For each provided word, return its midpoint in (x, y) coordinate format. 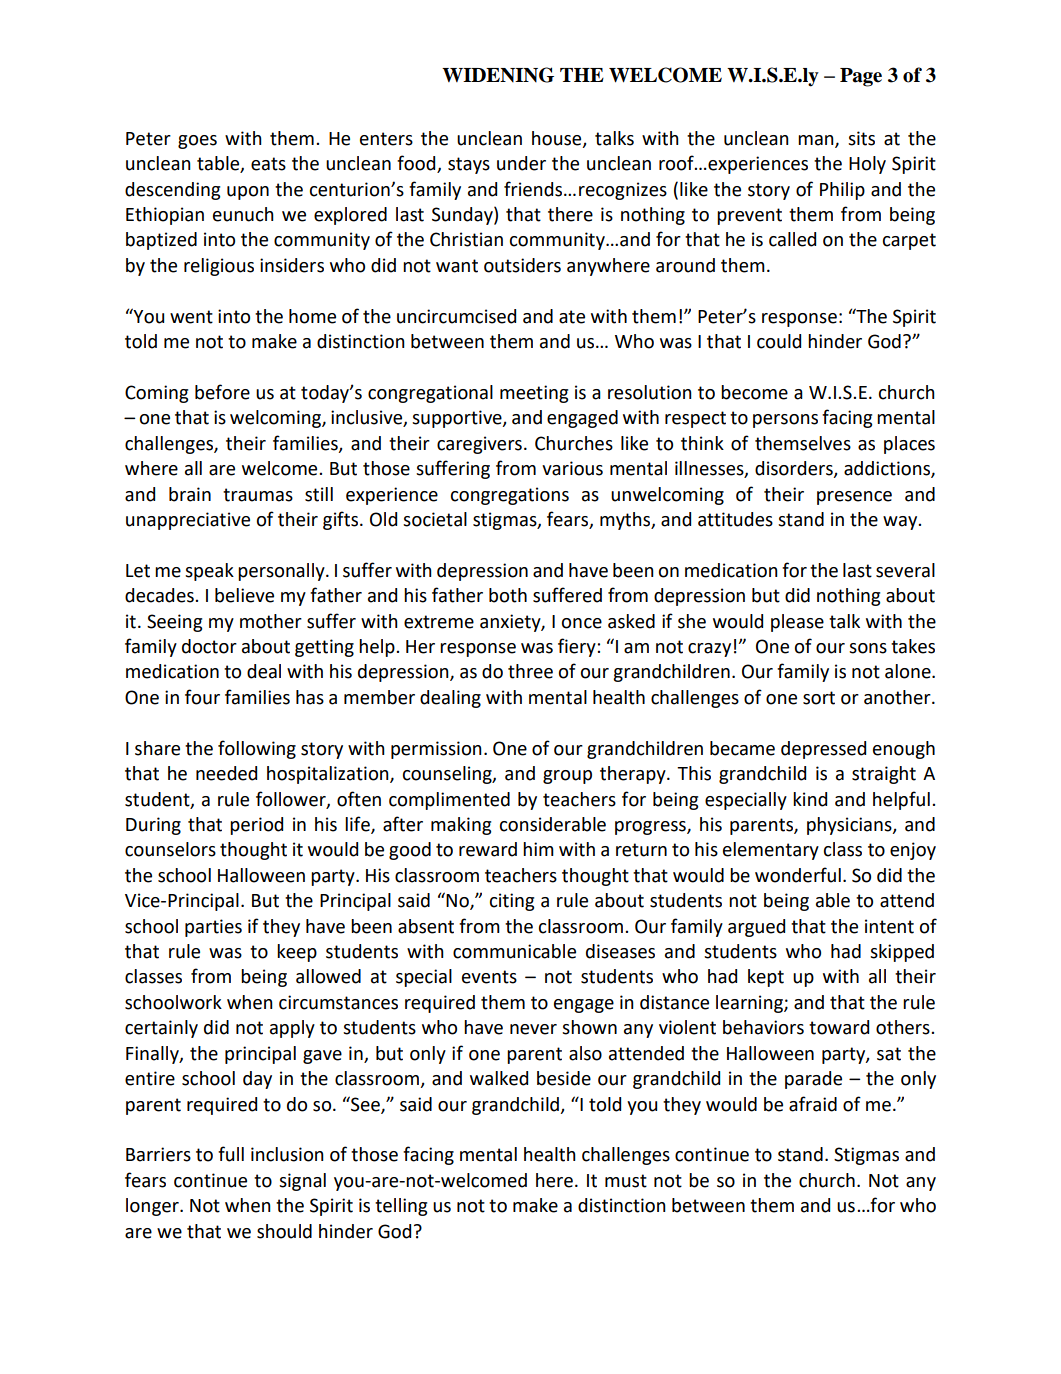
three (530, 671)
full (231, 1154)
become (754, 392)
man (817, 141)
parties (213, 928)
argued (756, 928)
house (558, 139)
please (797, 623)
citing (512, 902)
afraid (813, 1104)
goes (197, 142)
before (222, 392)
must (626, 1181)
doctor (209, 646)
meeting (534, 394)
